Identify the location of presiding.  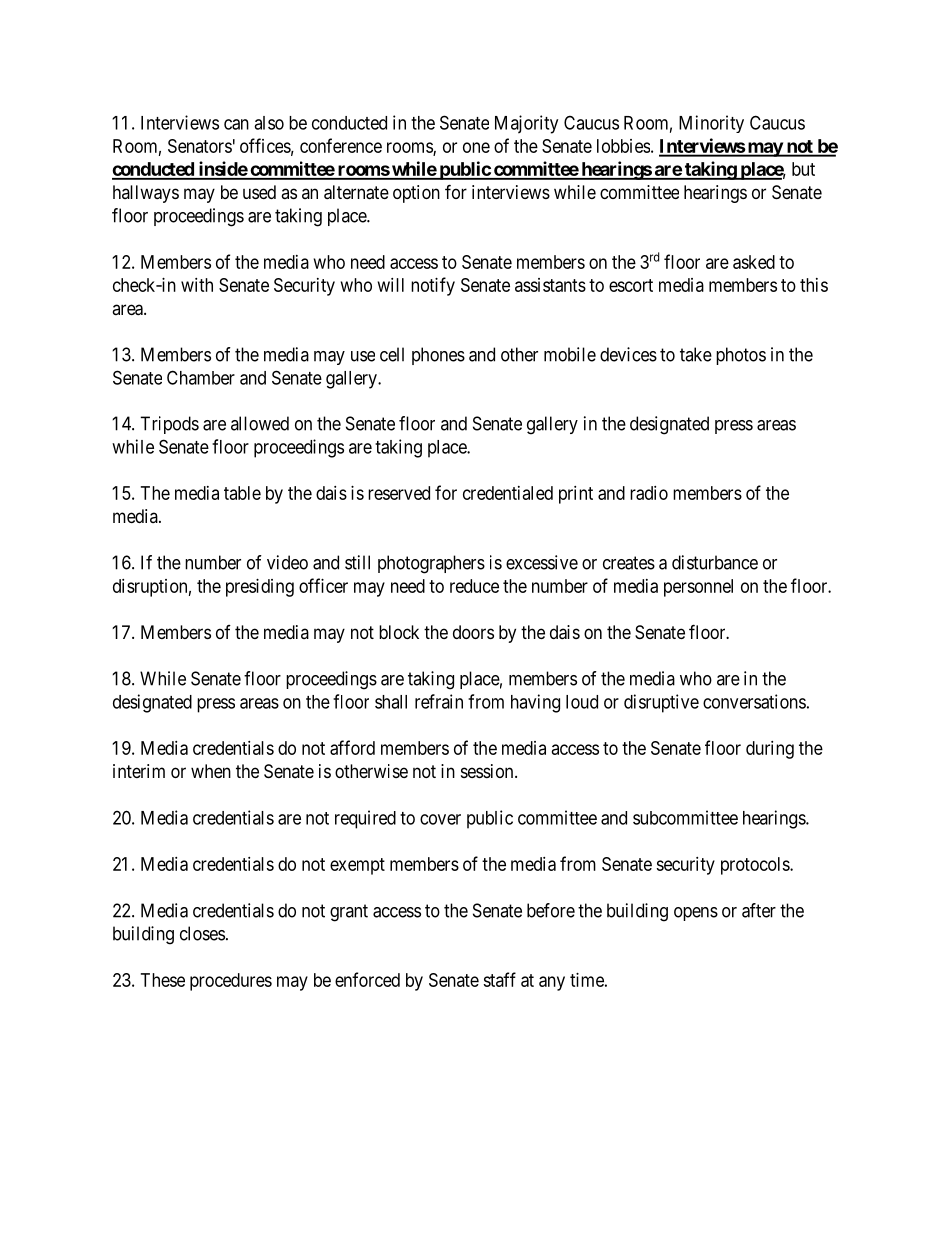
(260, 588).
